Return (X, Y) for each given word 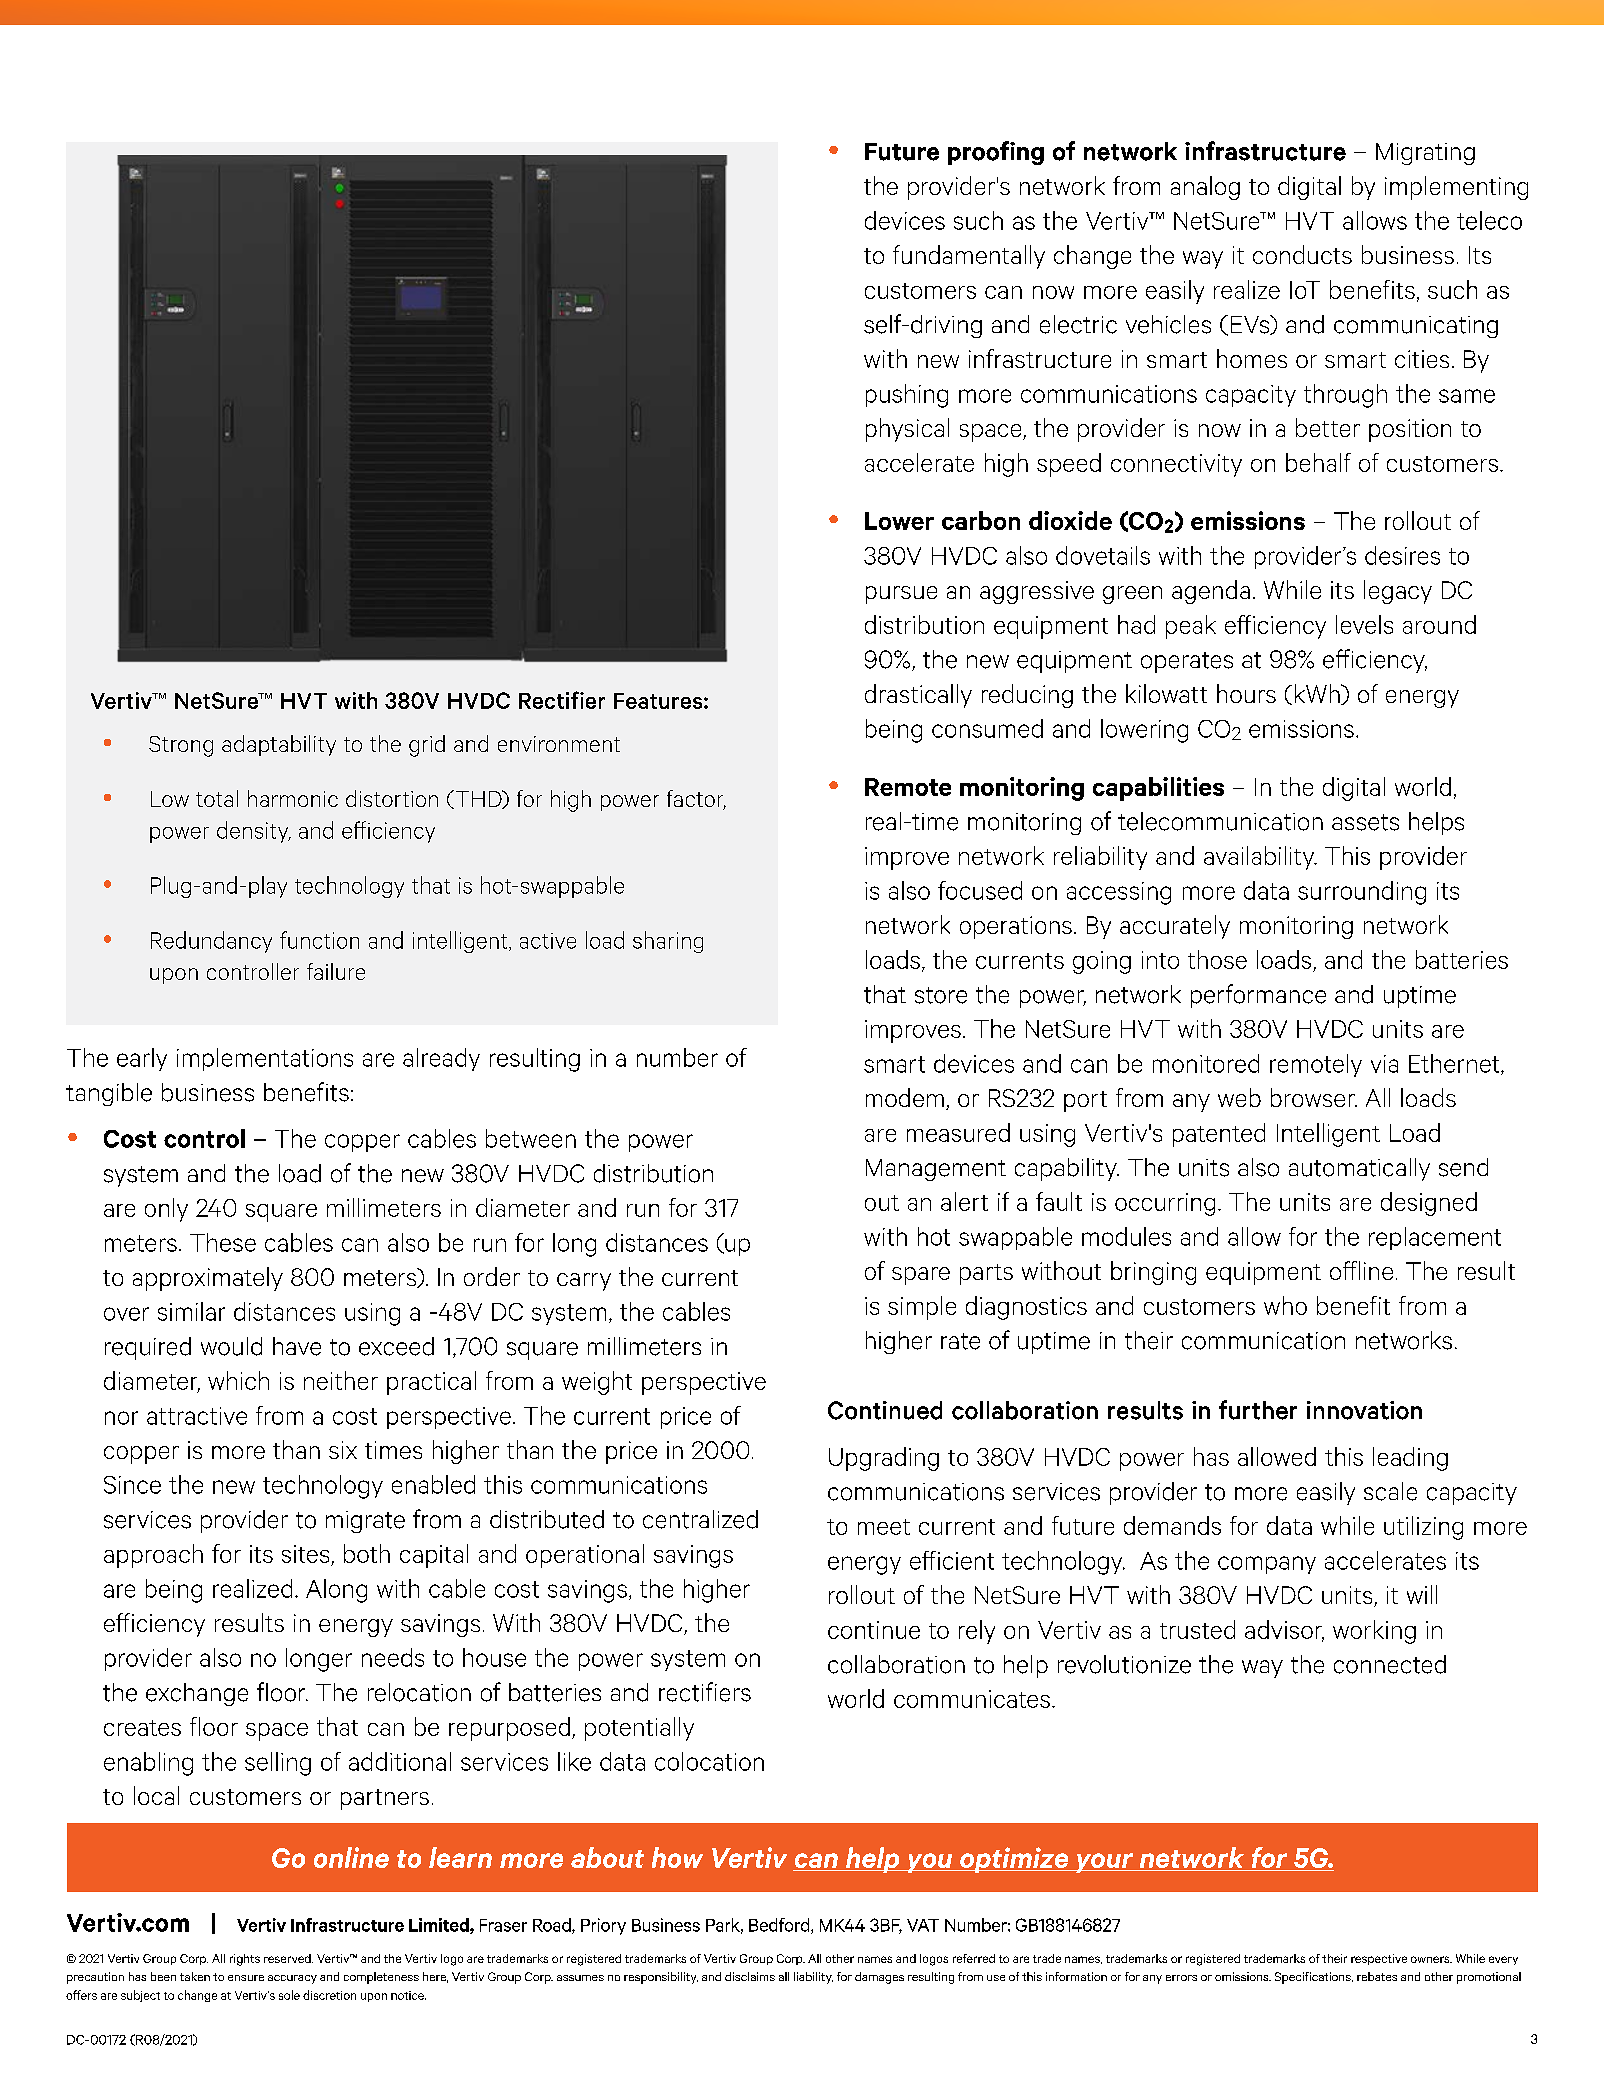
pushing (907, 396)
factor (696, 800)
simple (922, 1308)
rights (245, 1960)
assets (1365, 822)
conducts (1302, 254)
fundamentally (969, 257)
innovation (1364, 1410)
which (238, 1380)
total (217, 798)
